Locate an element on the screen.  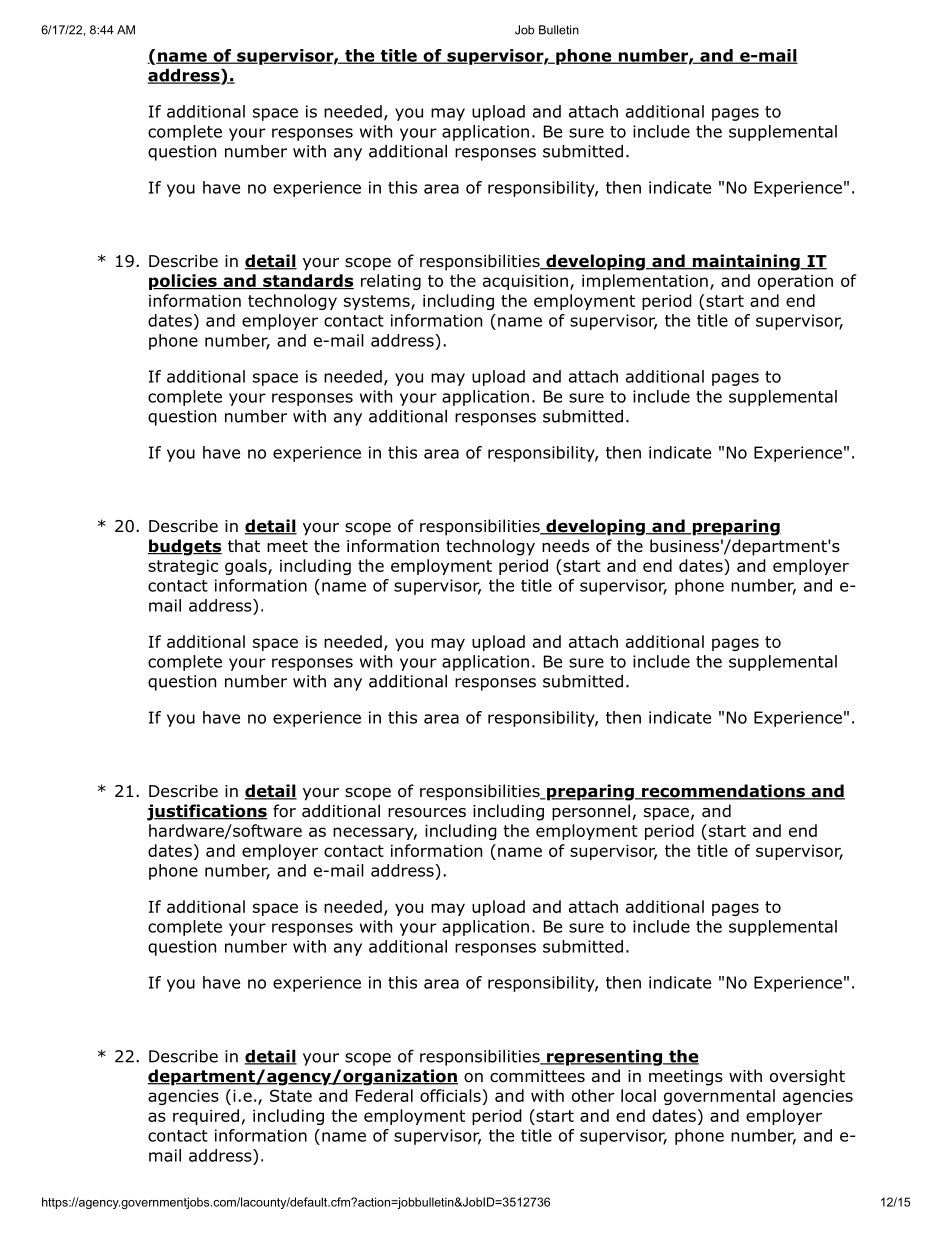
acquisition is located at coordinates (525, 282).
